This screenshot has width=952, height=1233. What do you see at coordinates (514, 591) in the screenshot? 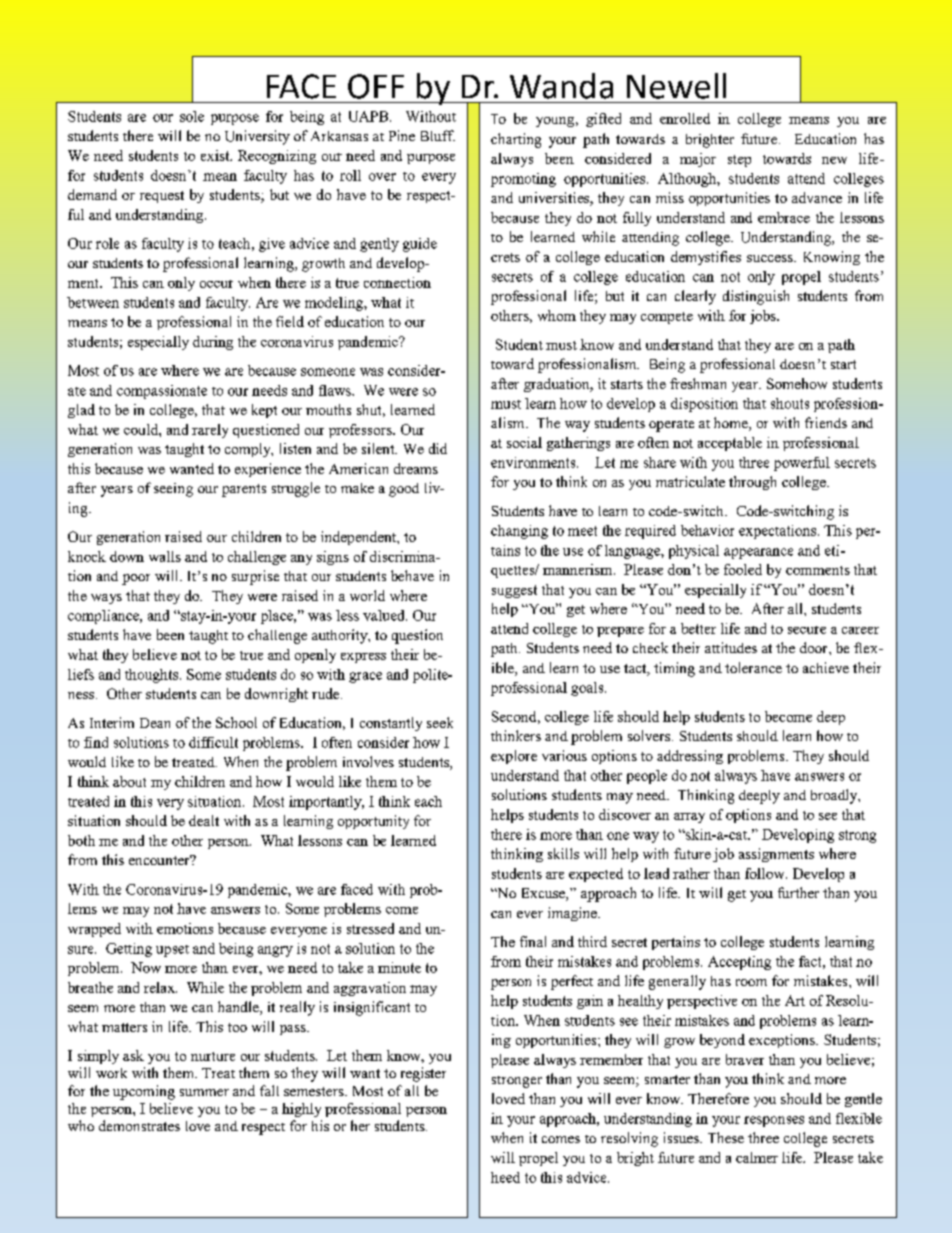
I see `suggest` at bounding box center [514, 591].
